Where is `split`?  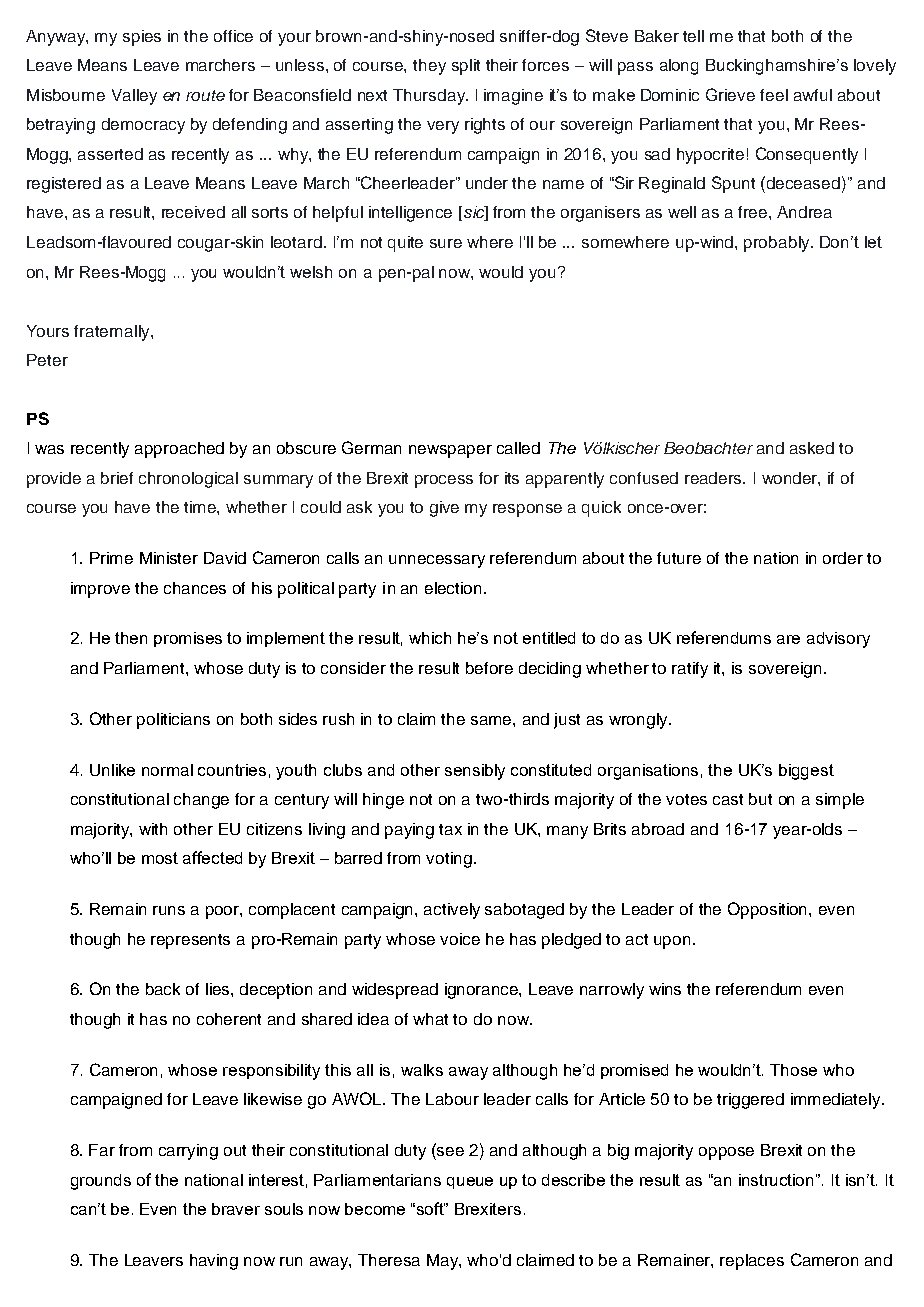
split is located at coordinates (466, 67).
